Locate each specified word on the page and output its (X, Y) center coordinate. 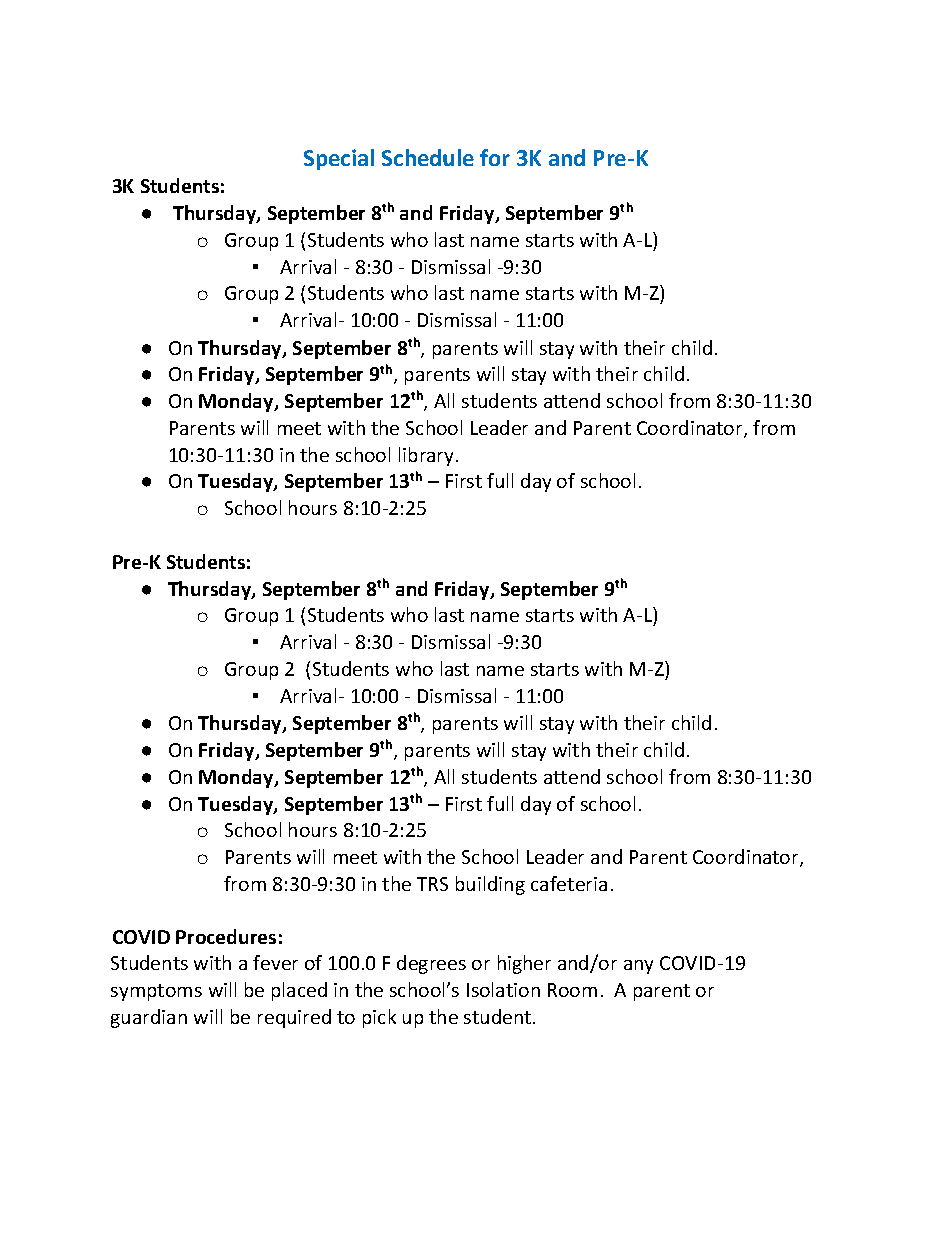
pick (379, 1018)
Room (572, 990)
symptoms (156, 992)
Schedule (428, 157)
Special (339, 159)
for (495, 157)
